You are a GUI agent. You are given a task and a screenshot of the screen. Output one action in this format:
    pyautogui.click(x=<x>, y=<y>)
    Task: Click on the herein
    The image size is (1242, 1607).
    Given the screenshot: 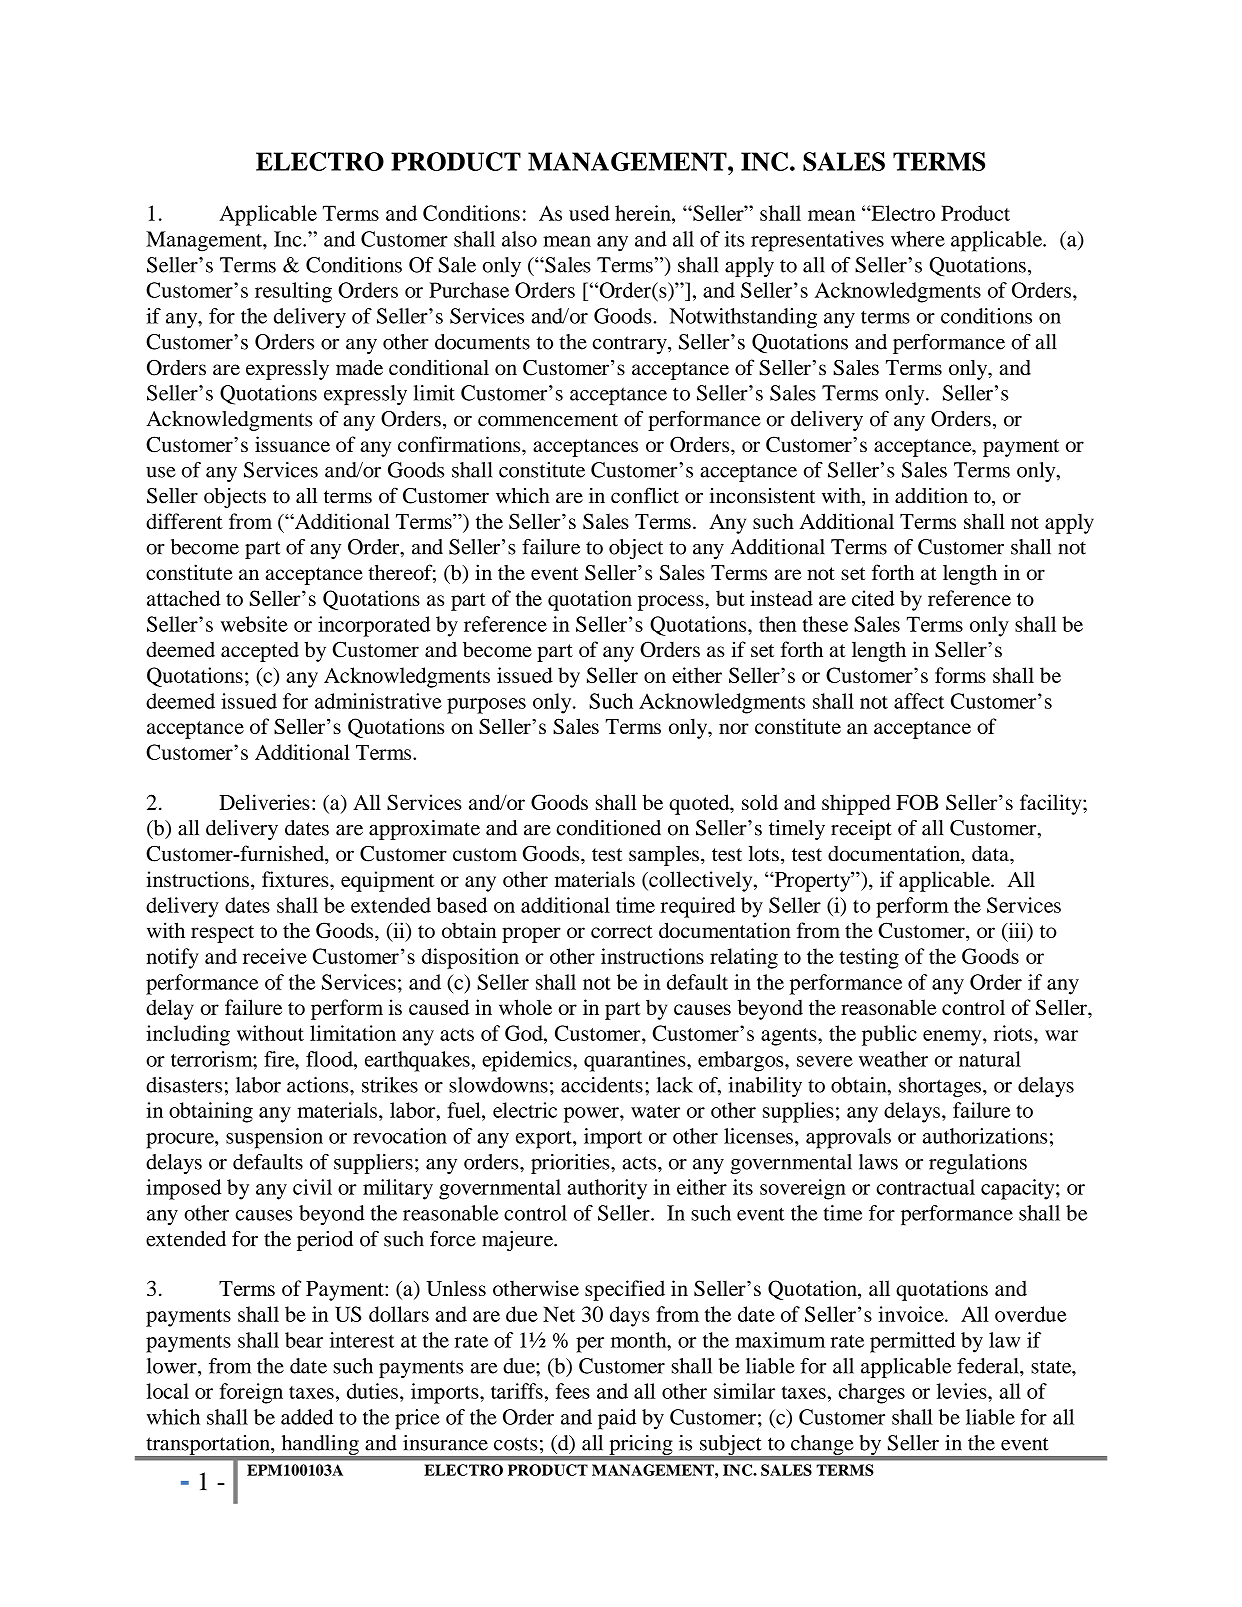 What is the action you would take?
    pyautogui.click(x=644, y=213)
